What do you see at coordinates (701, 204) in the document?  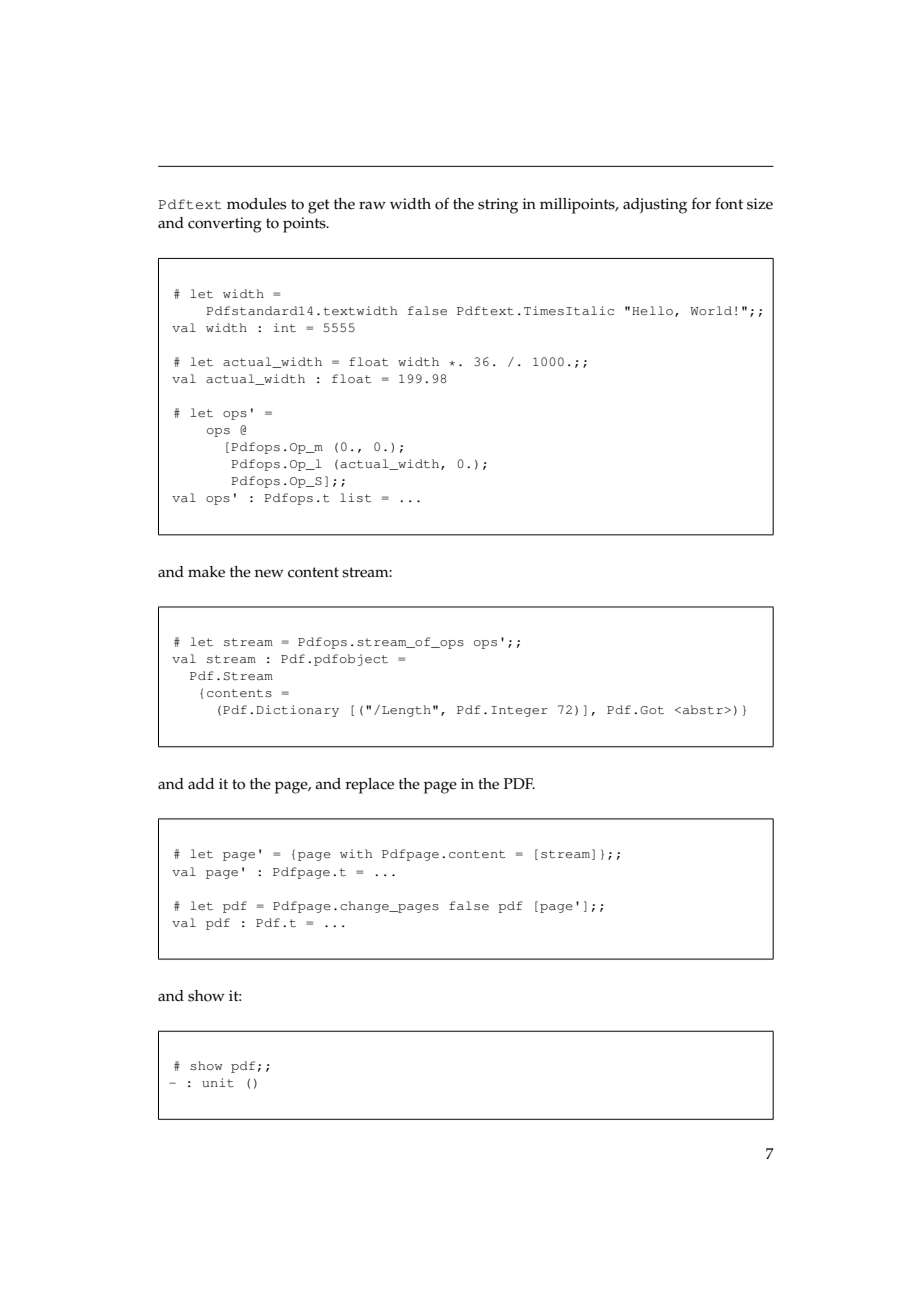 I see `for` at bounding box center [701, 204].
